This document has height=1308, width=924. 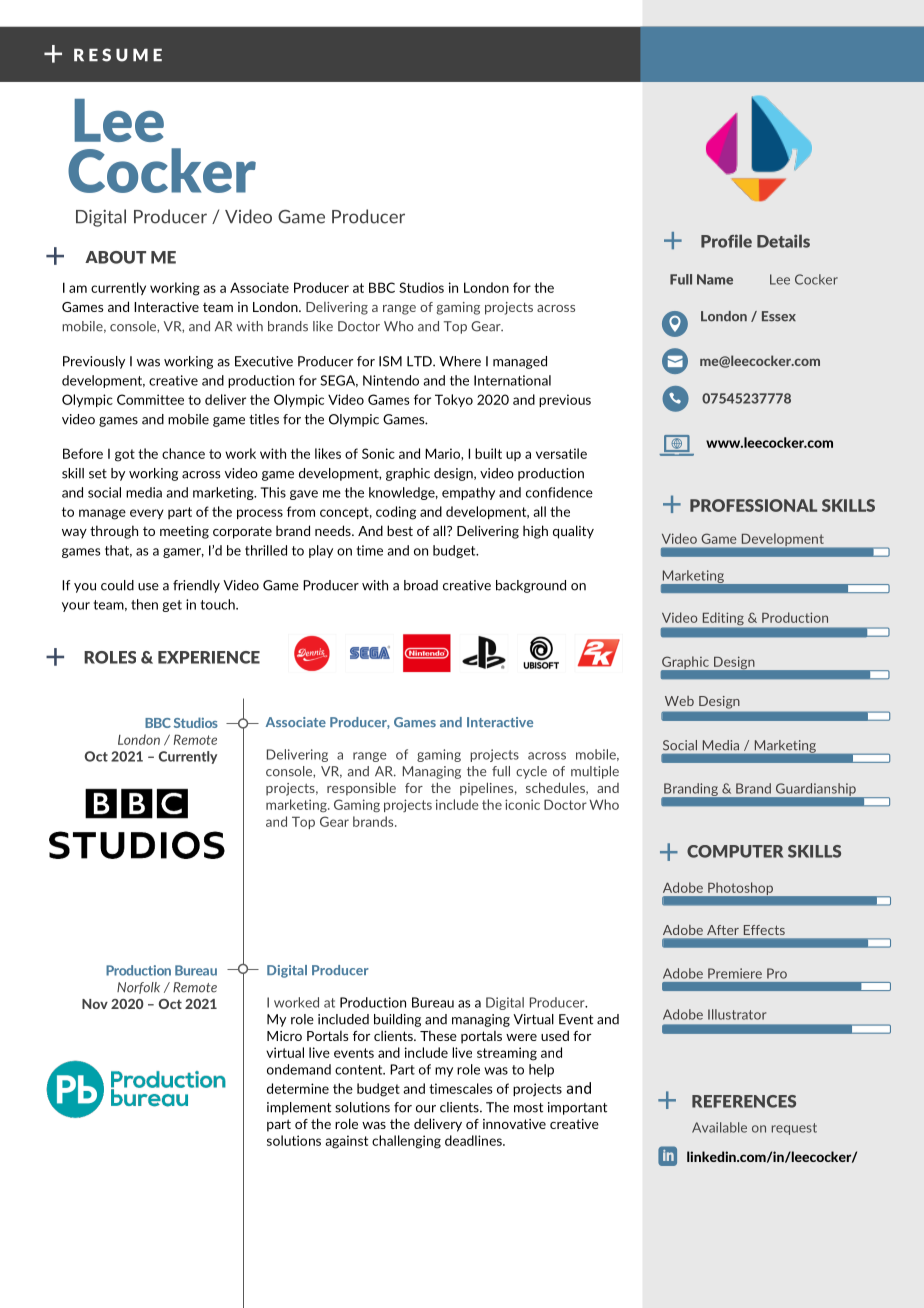 What do you see at coordinates (753, 505) in the document?
I see `PROFESSIONAL` at bounding box center [753, 505].
